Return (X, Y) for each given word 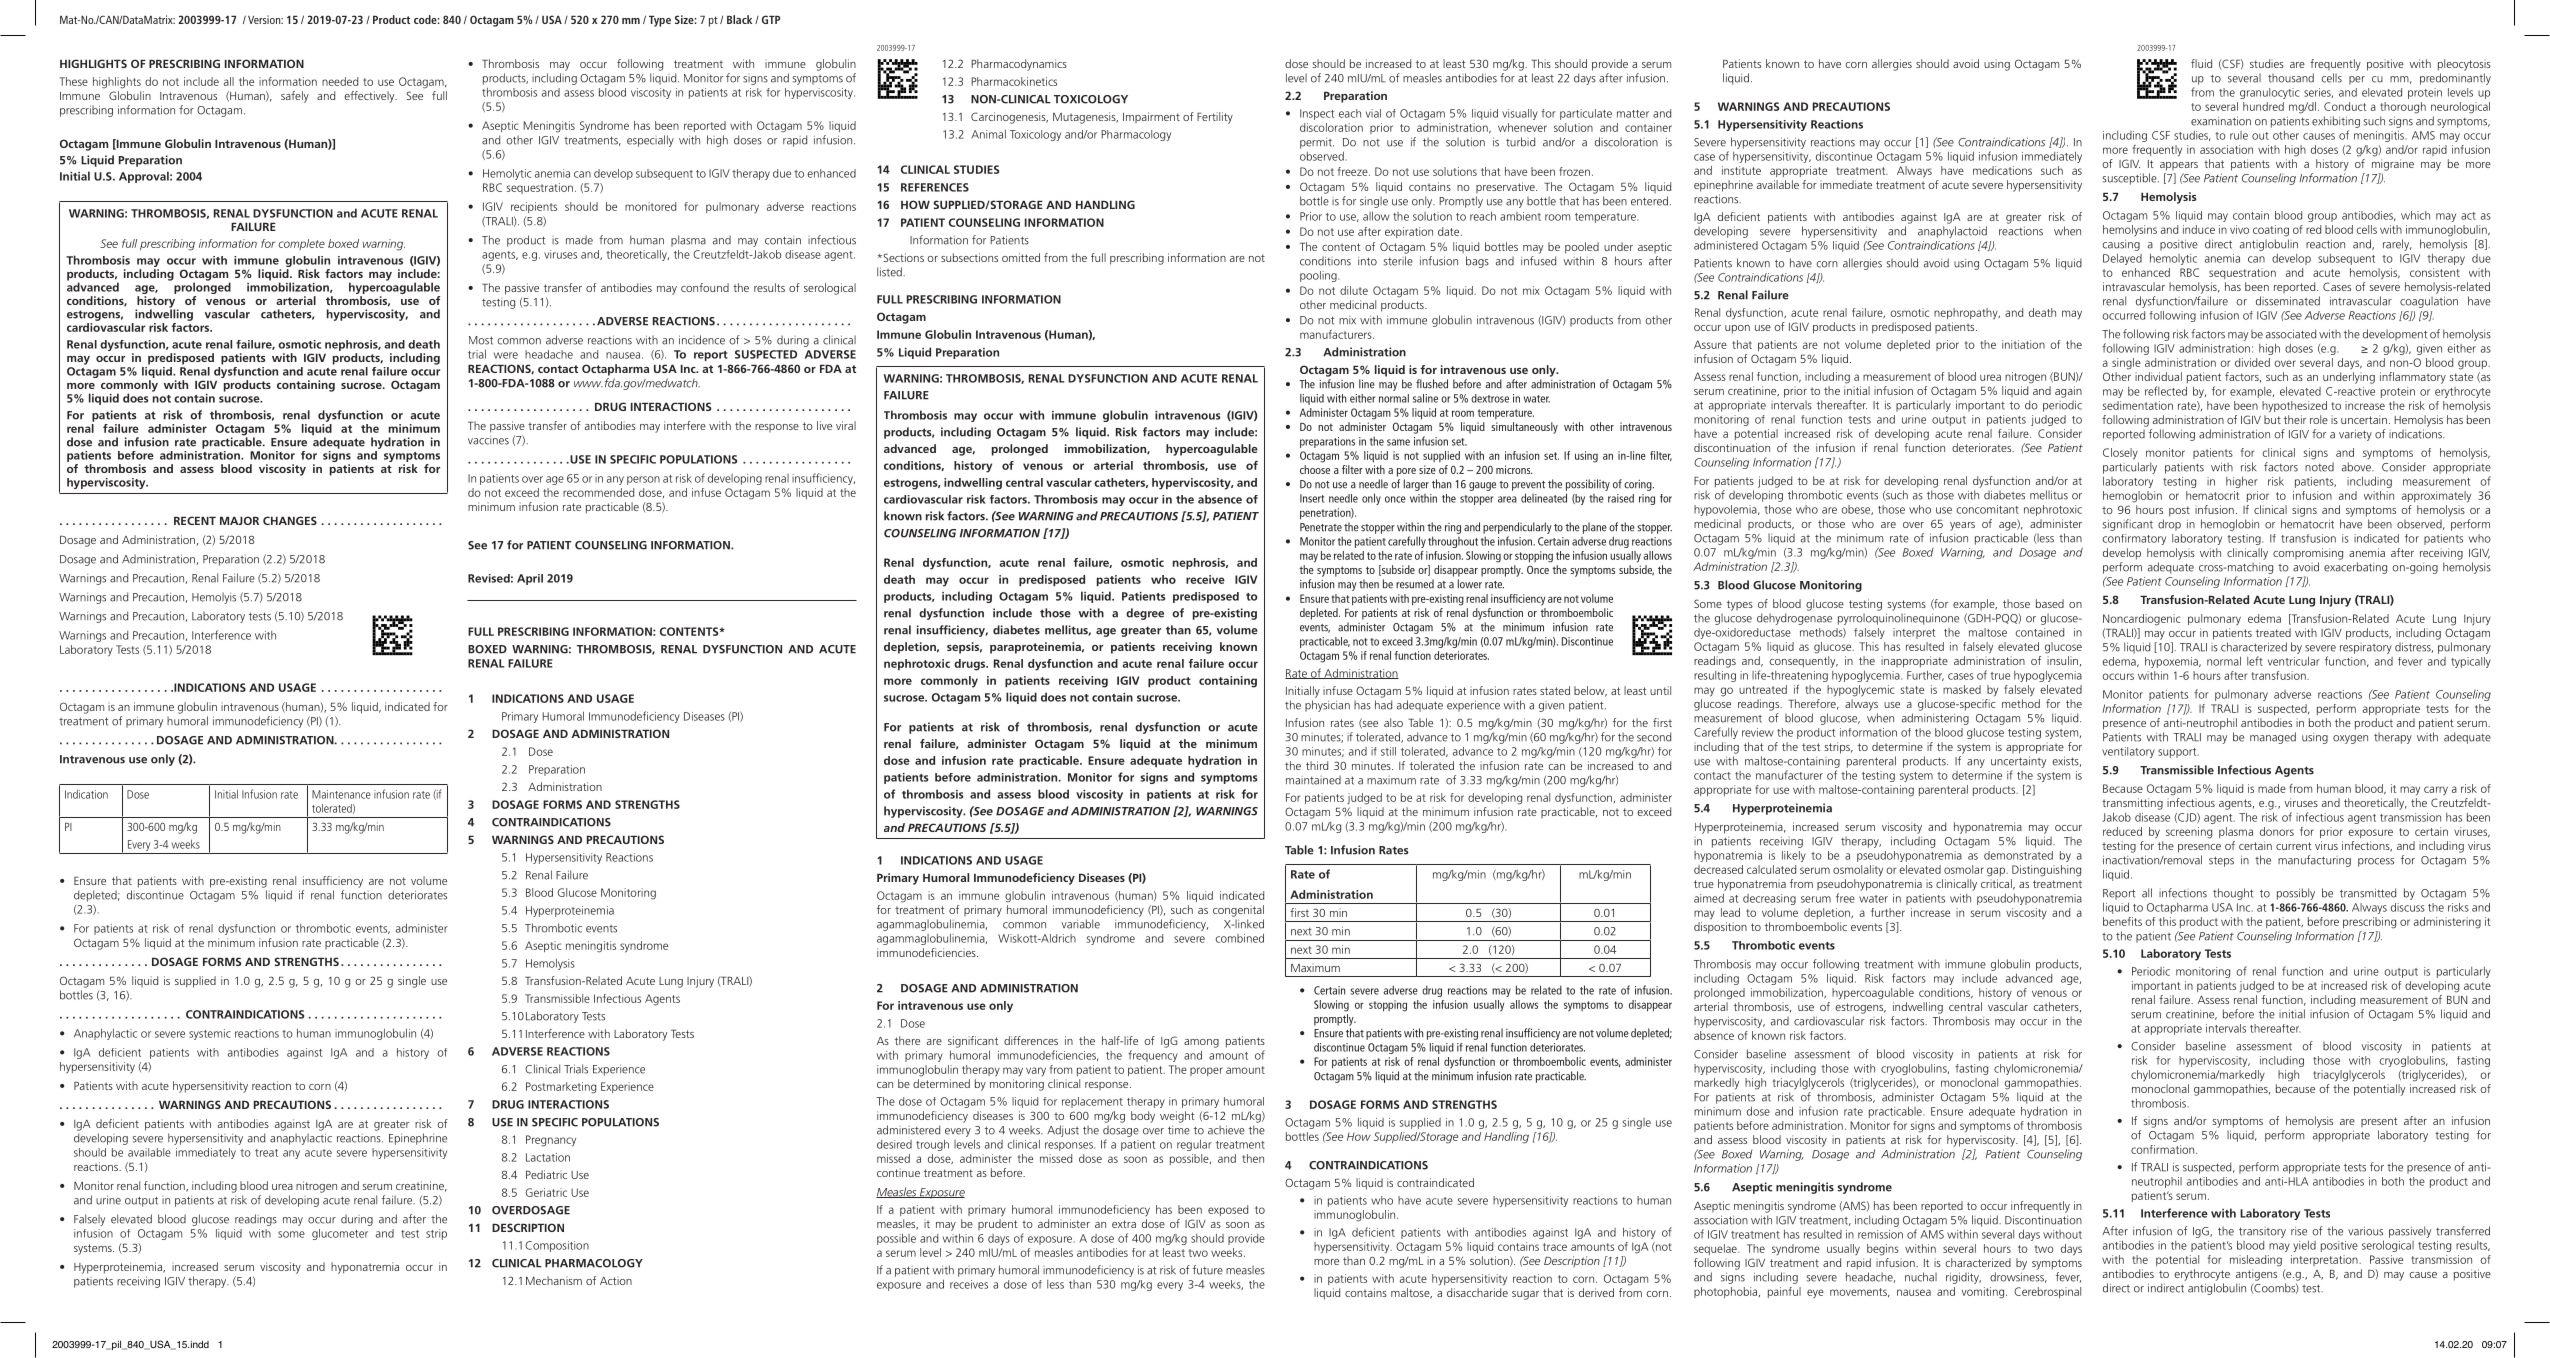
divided (2252, 362)
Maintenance (341, 794)
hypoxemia (2172, 662)
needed (340, 81)
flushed (1432, 384)
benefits (2122, 921)
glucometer (340, 1234)
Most (481, 340)
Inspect (1317, 114)
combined (1239, 938)
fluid (2201, 63)
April (530, 579)
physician (1327, 706)
